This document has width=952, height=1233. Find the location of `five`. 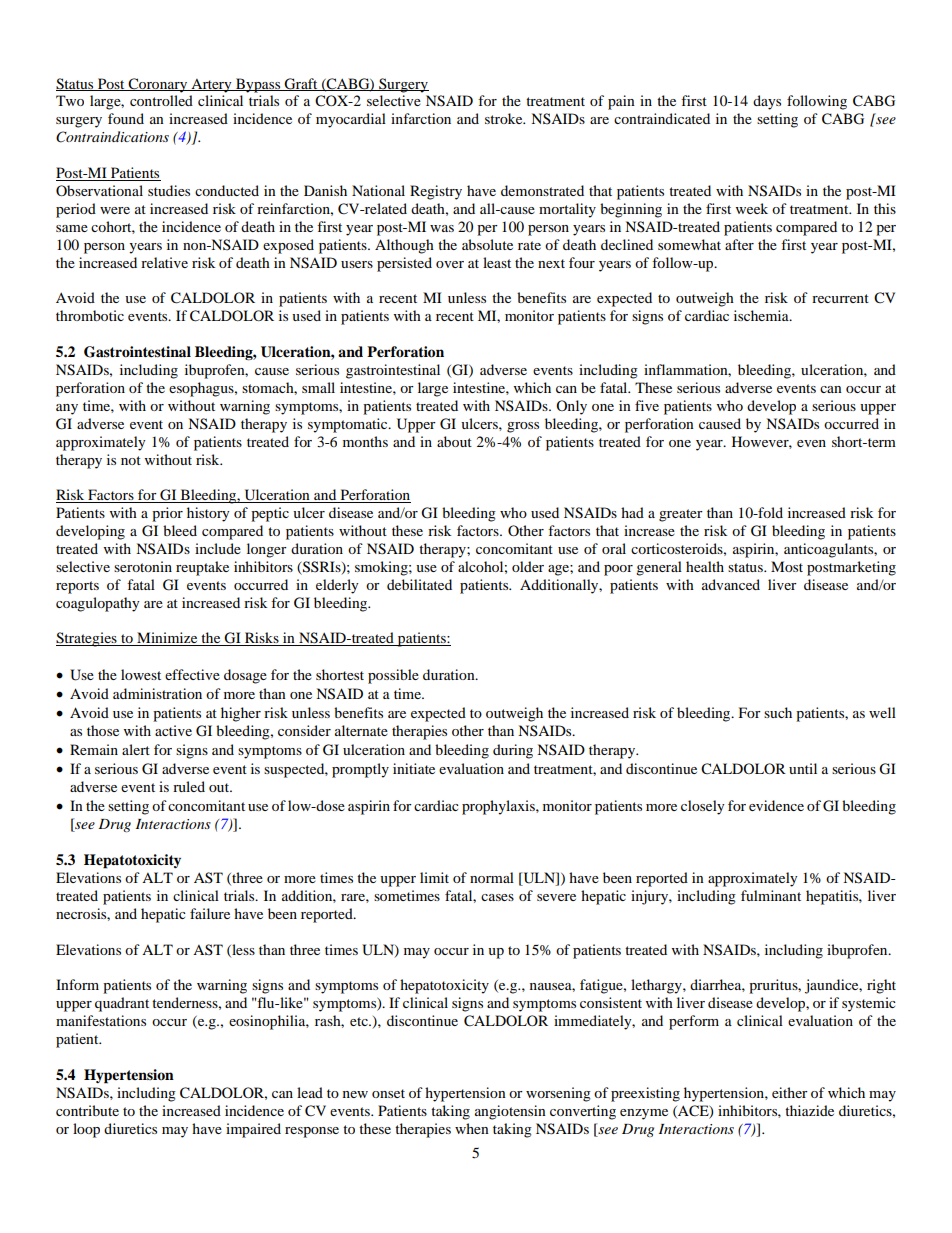

five is located at coordinates (647, 405).
